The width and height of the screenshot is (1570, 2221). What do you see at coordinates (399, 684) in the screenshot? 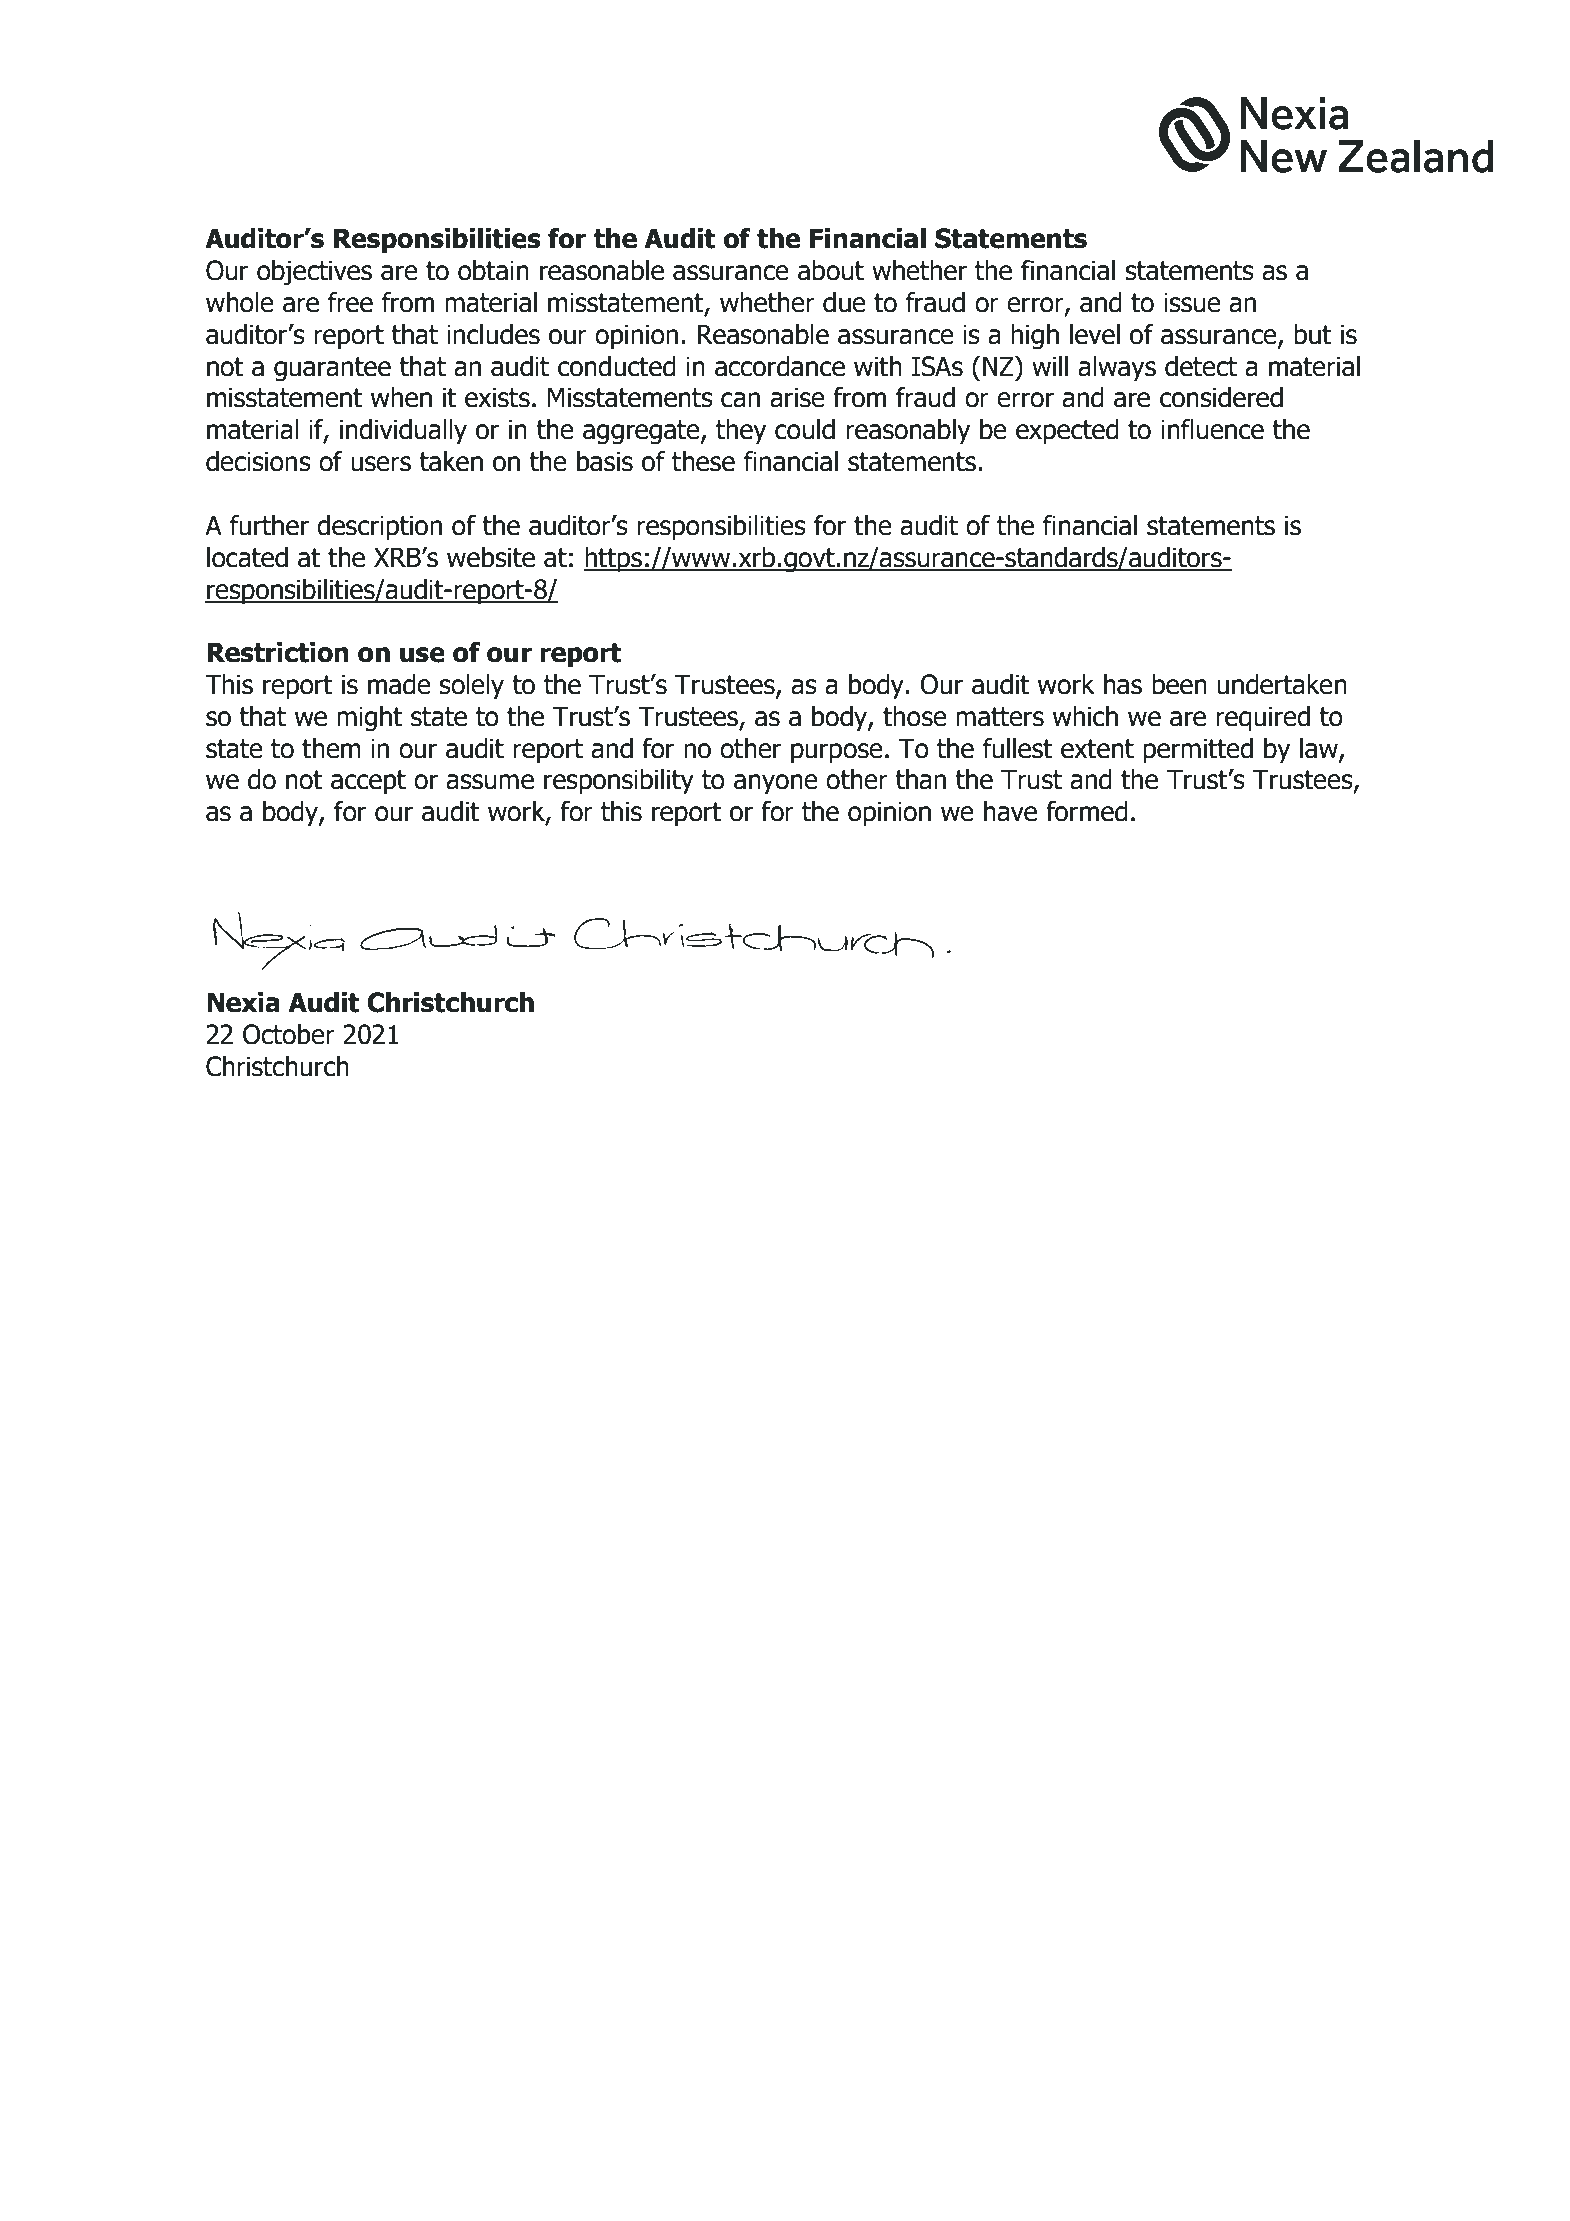
I see `made` at bounding box center [399, 684].
